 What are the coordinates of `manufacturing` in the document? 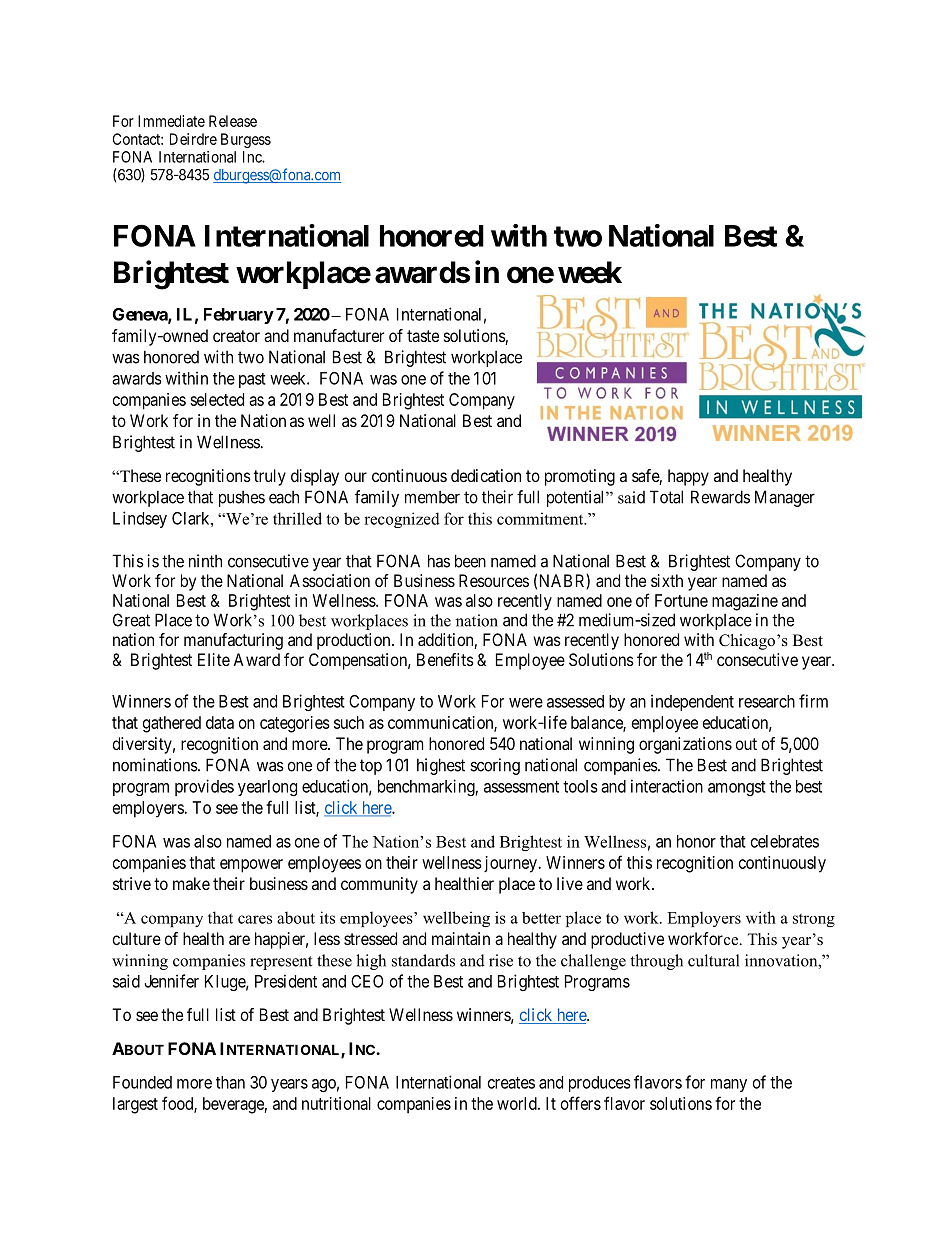 It's located at (233, 641).
